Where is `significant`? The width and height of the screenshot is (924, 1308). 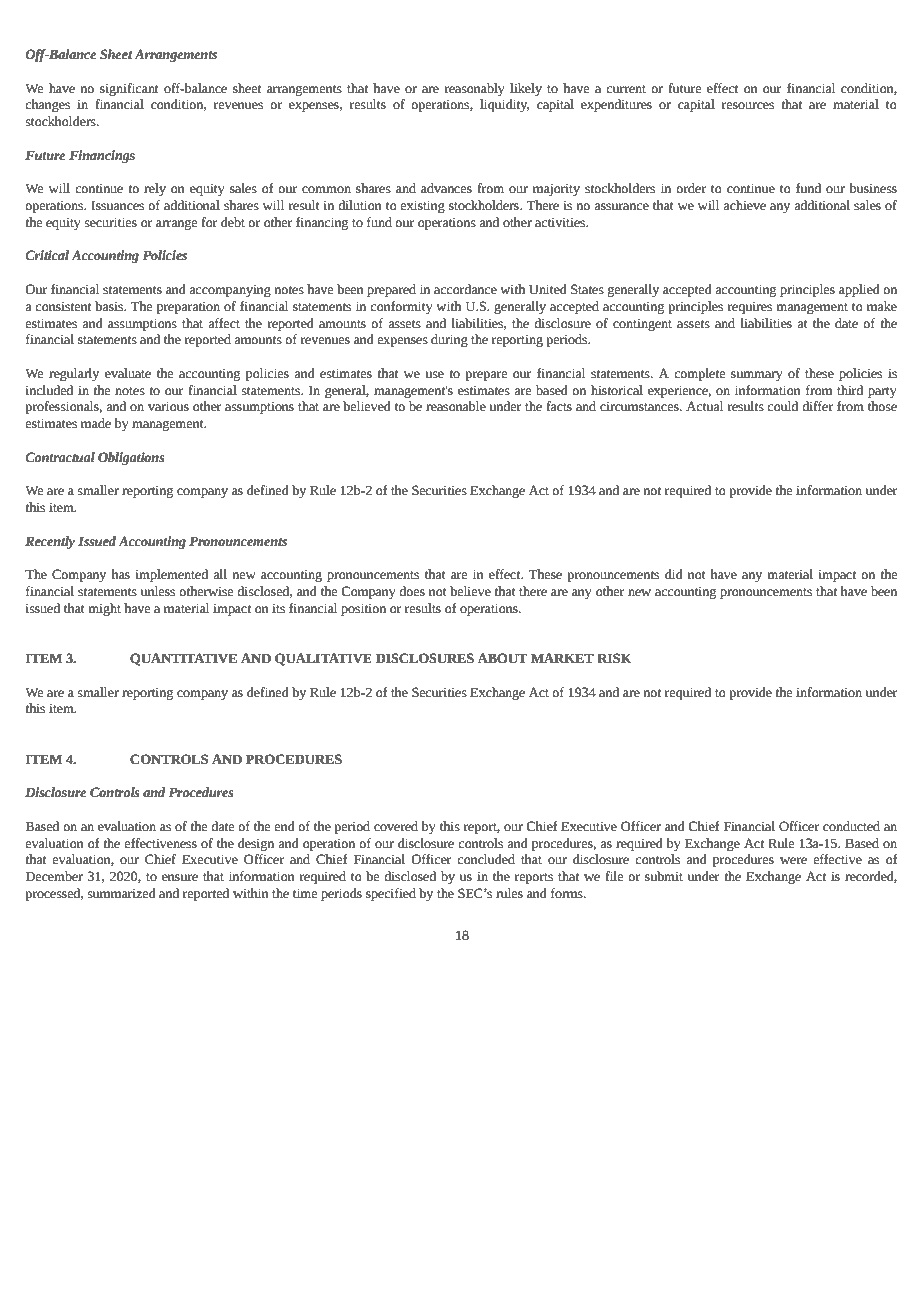
significant is located at coordinates (129, 89).
